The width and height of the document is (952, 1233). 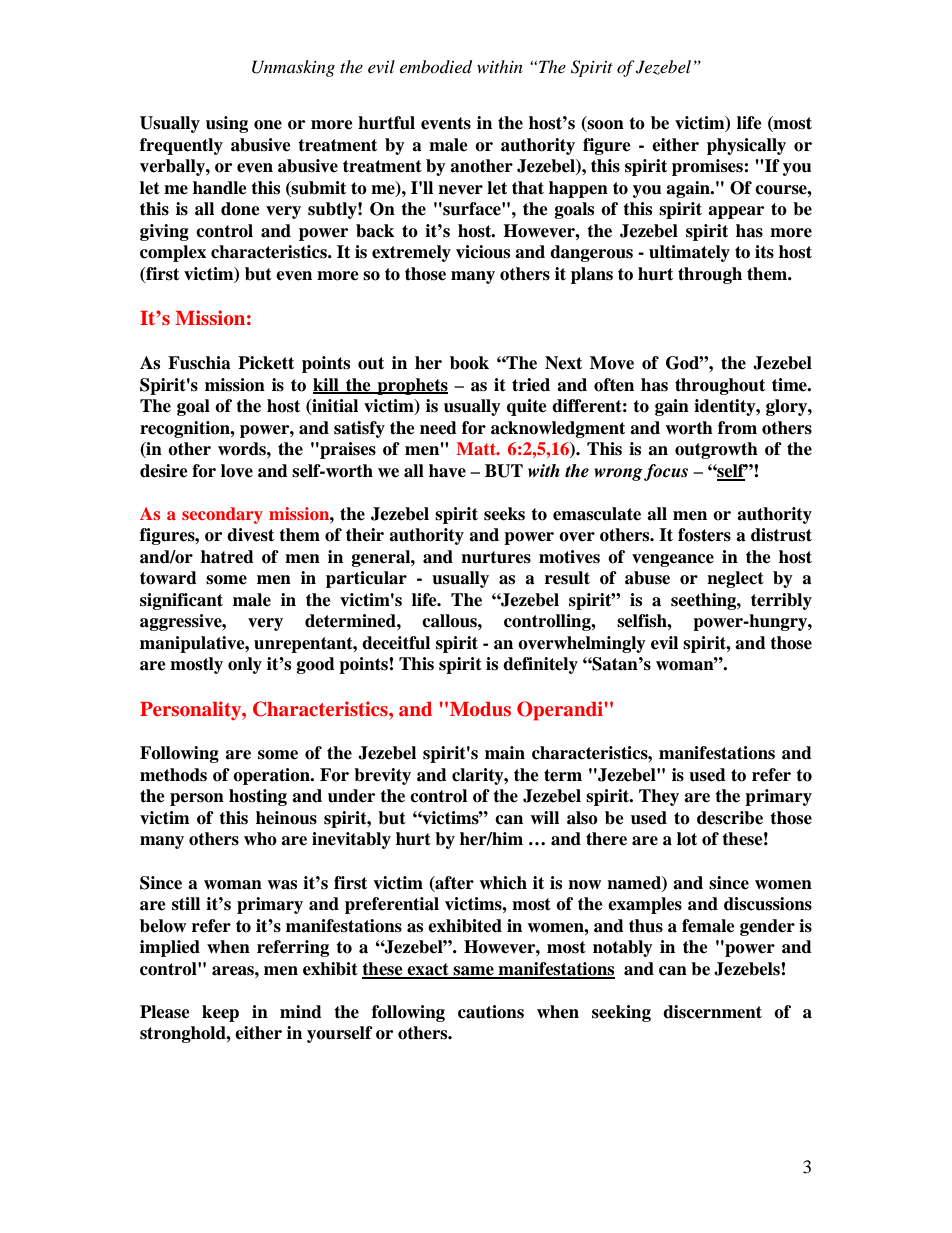 What do you see at coordinates (491, 1012) in the document?
I see `cautions` at bounding box center [491, 1012].
